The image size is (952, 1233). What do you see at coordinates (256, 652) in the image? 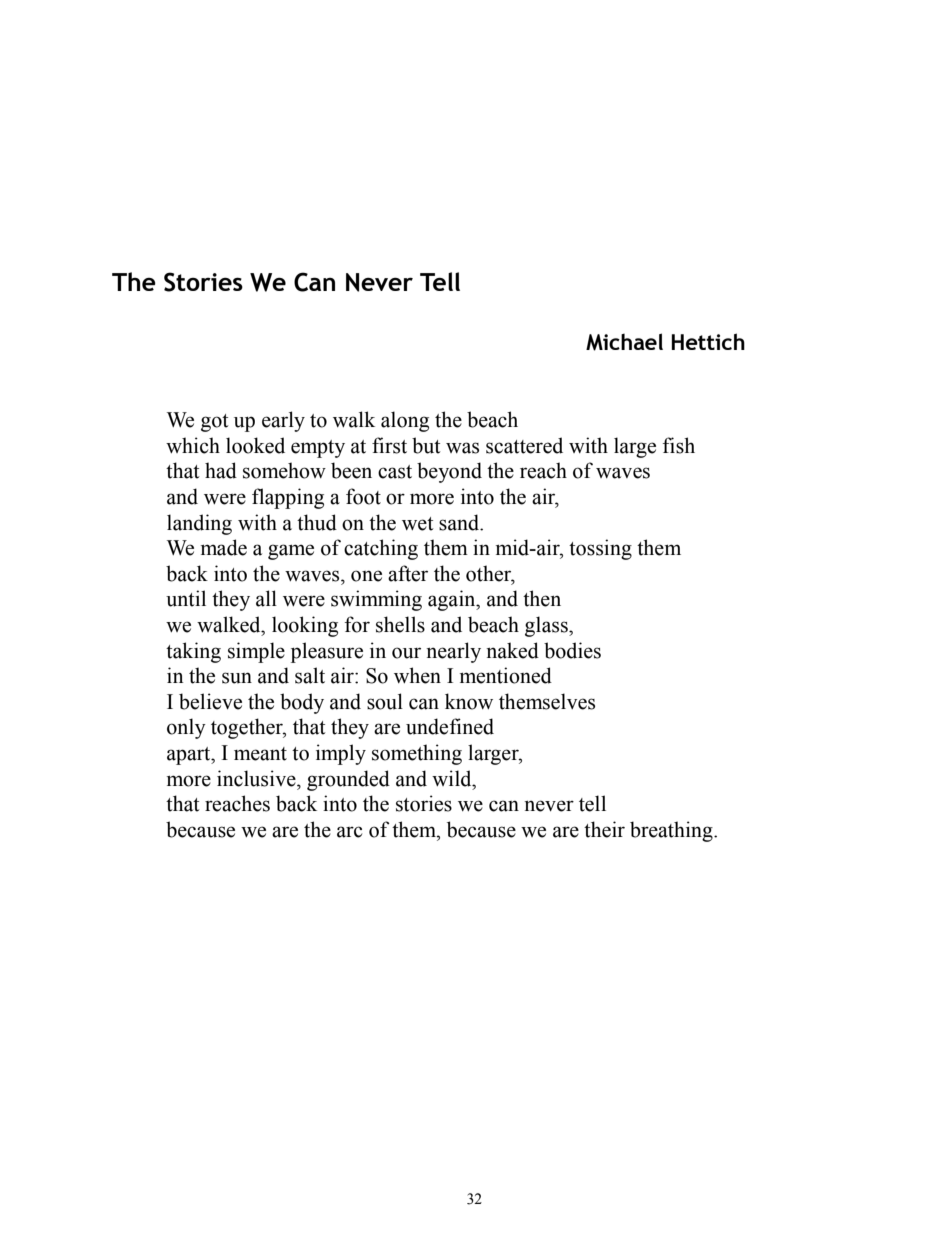
I see `simple` at bounding box center [256, 652].
